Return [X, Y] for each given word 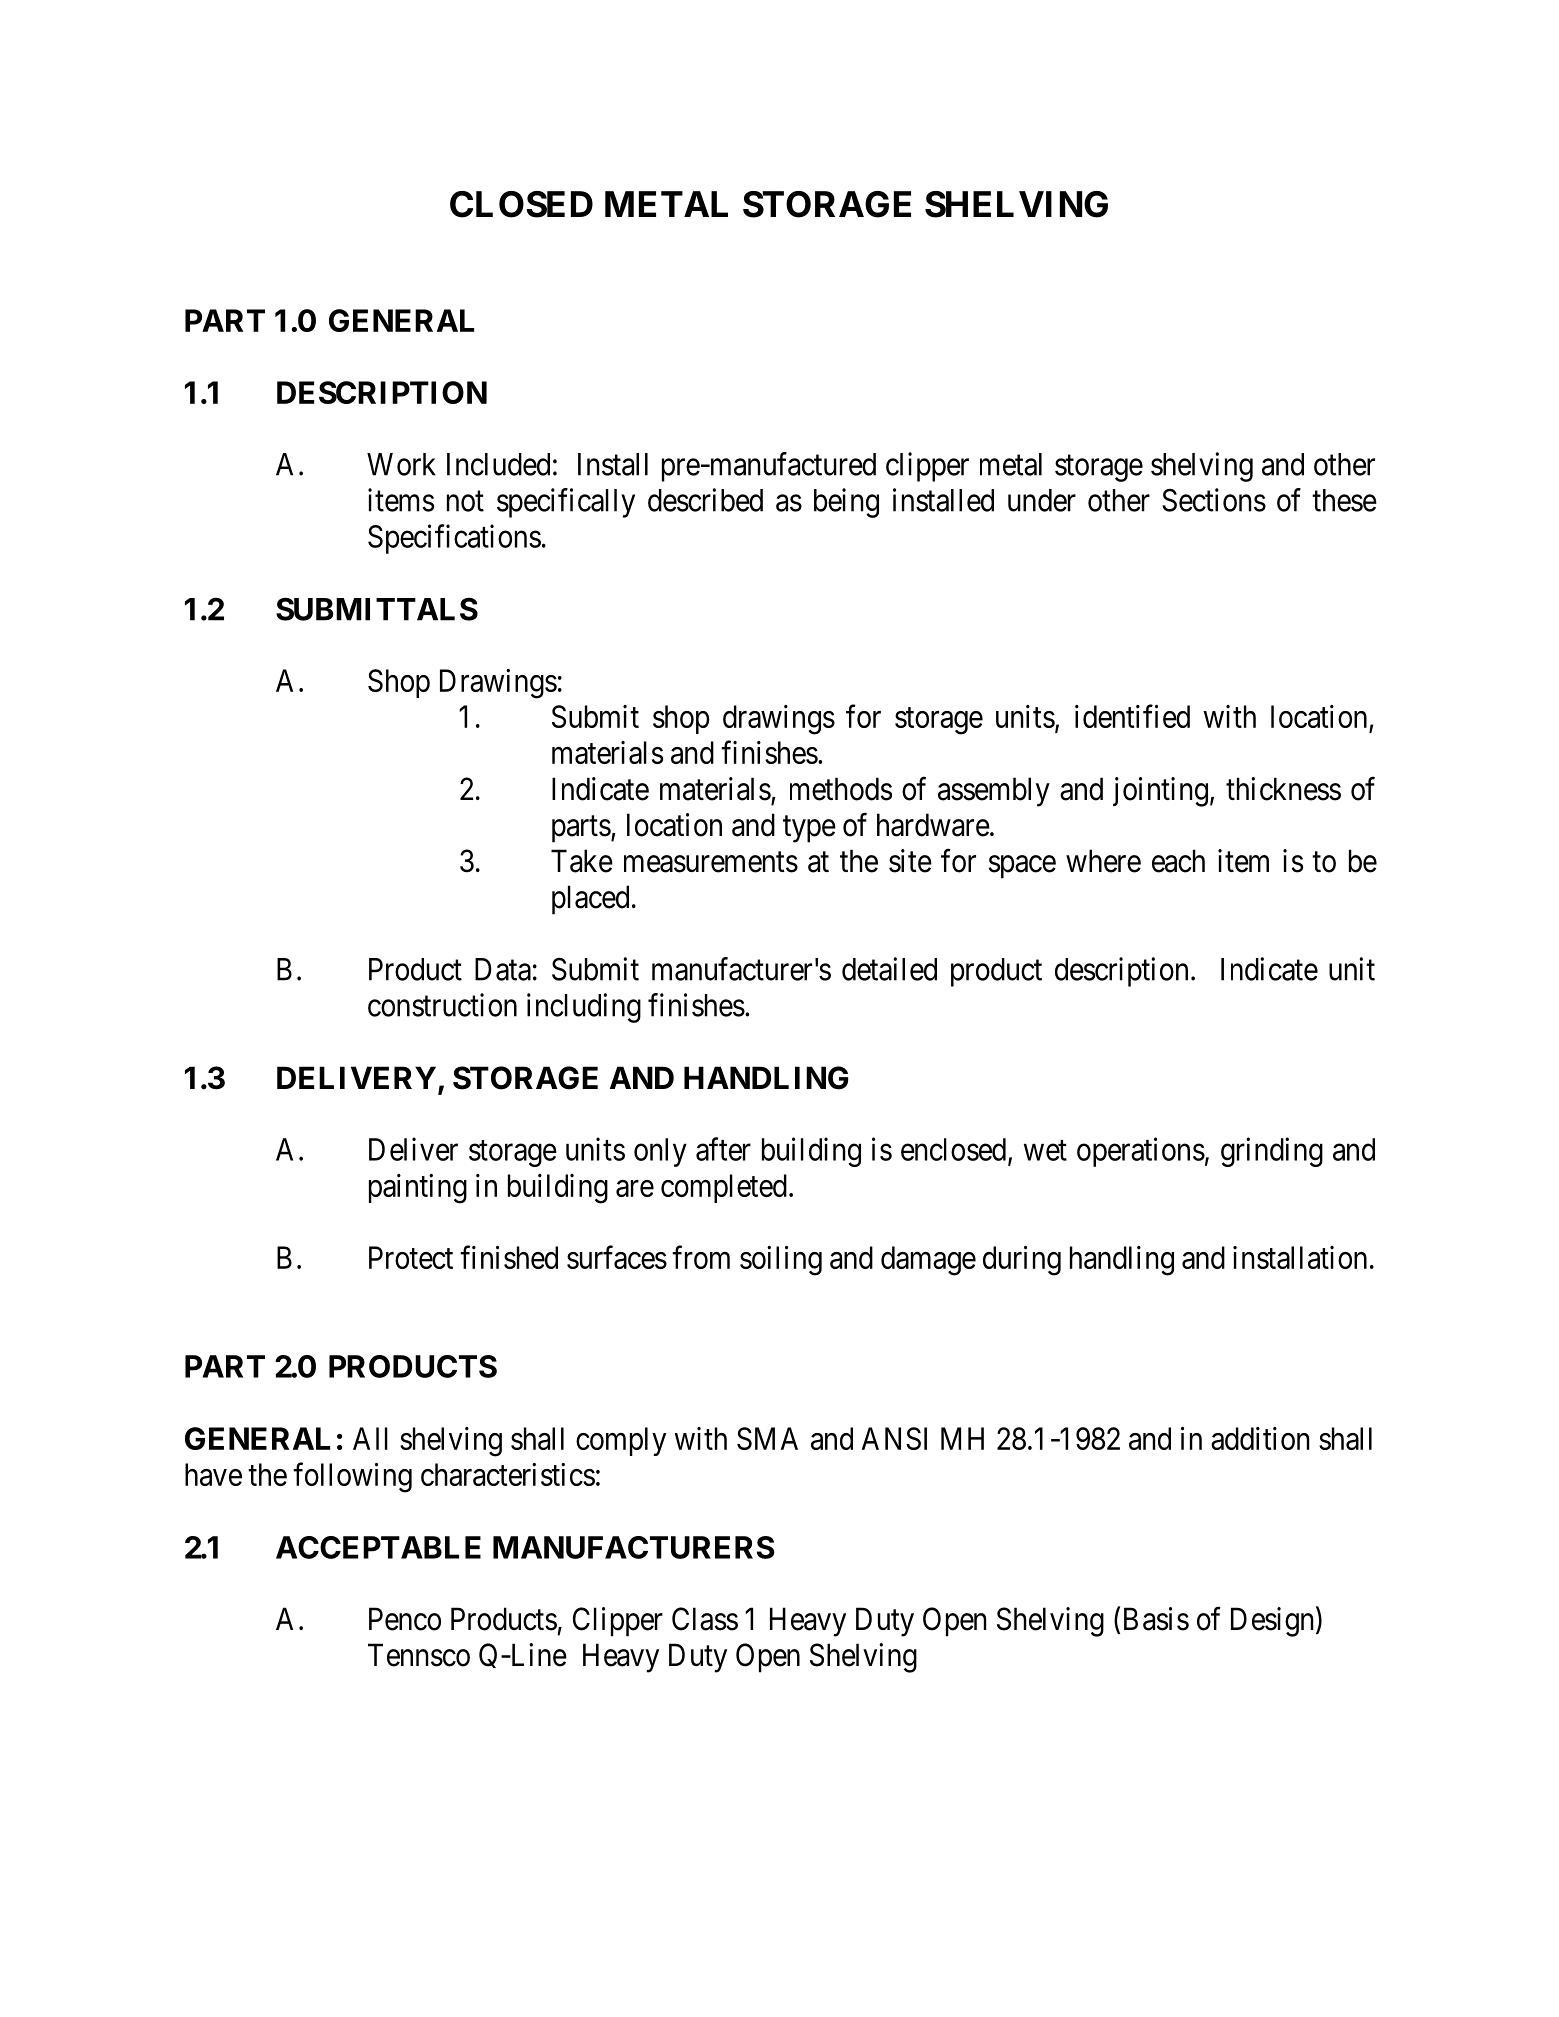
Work [401, 464]
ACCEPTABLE [378, 1547]
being [846, 503]
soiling [781, 1261]
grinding [1272, 1152]
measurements [711, 862]
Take [582, 861]
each [1178, 861]
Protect [411, 1257]
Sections [1214, 500]
